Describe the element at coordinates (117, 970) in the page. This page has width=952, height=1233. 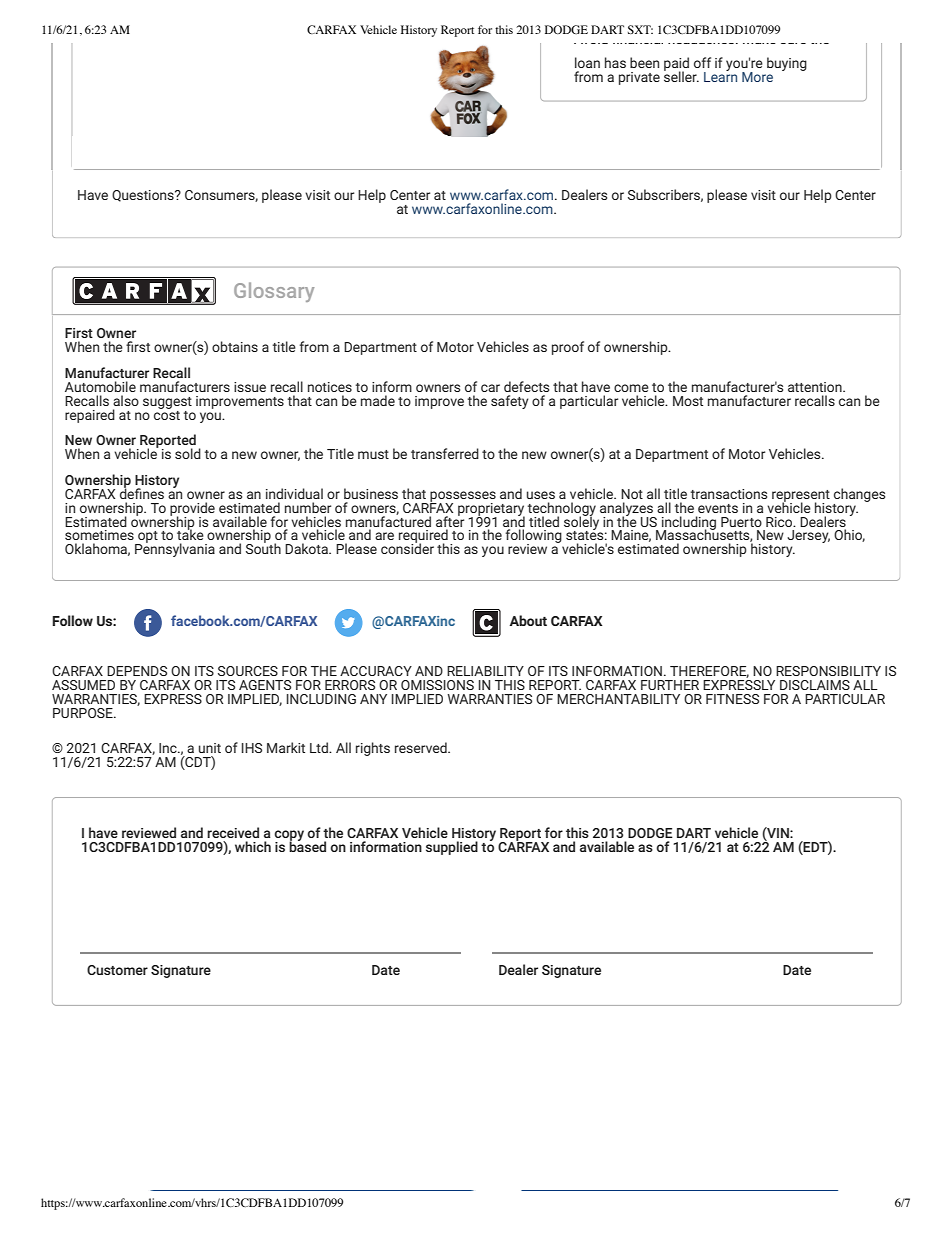
I see `Customer` at that location.
